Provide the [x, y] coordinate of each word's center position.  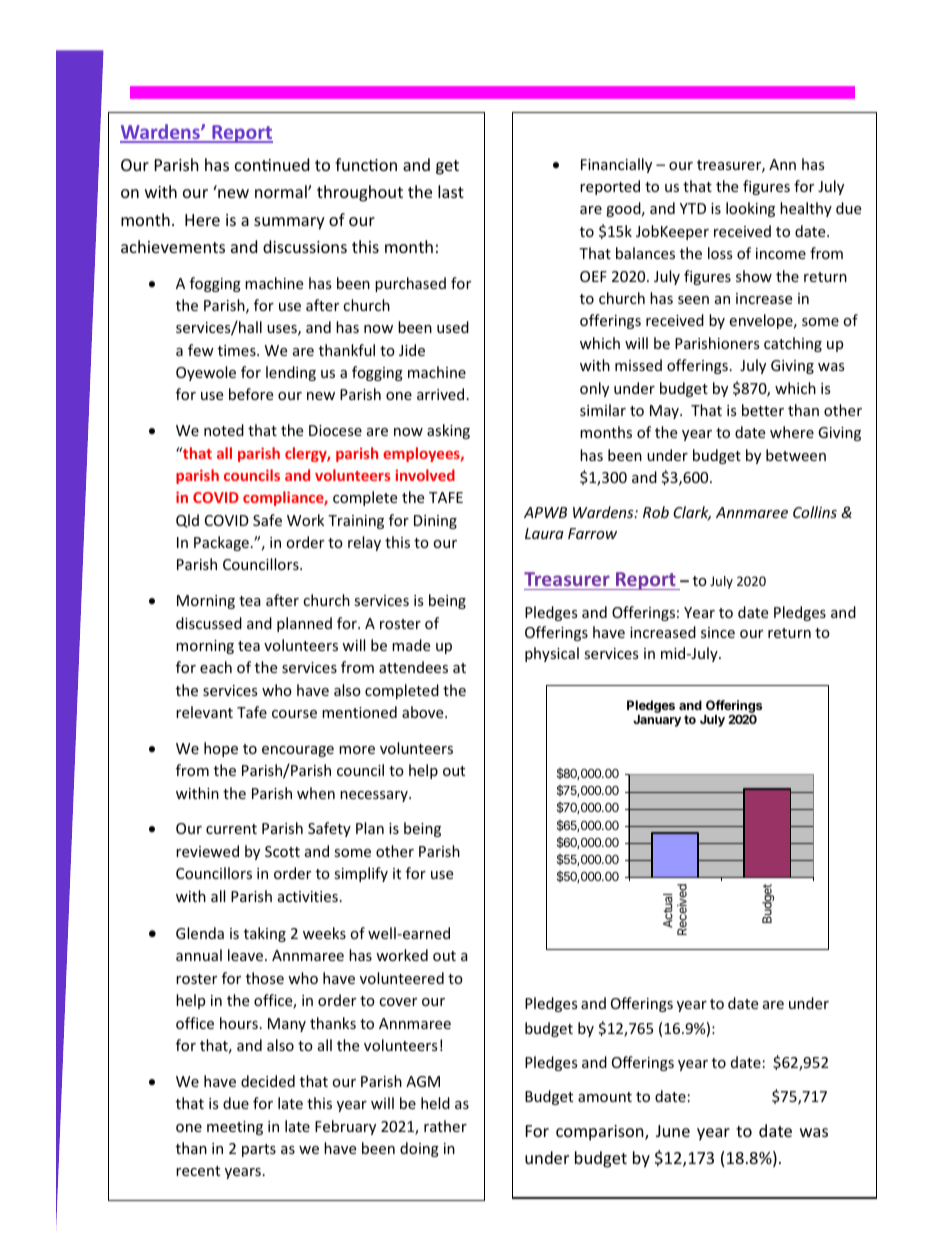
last [451, 191]
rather [445, 1126]
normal [282, 191]
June [673, 1131]
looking [750, 209]
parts [259, 1150]
